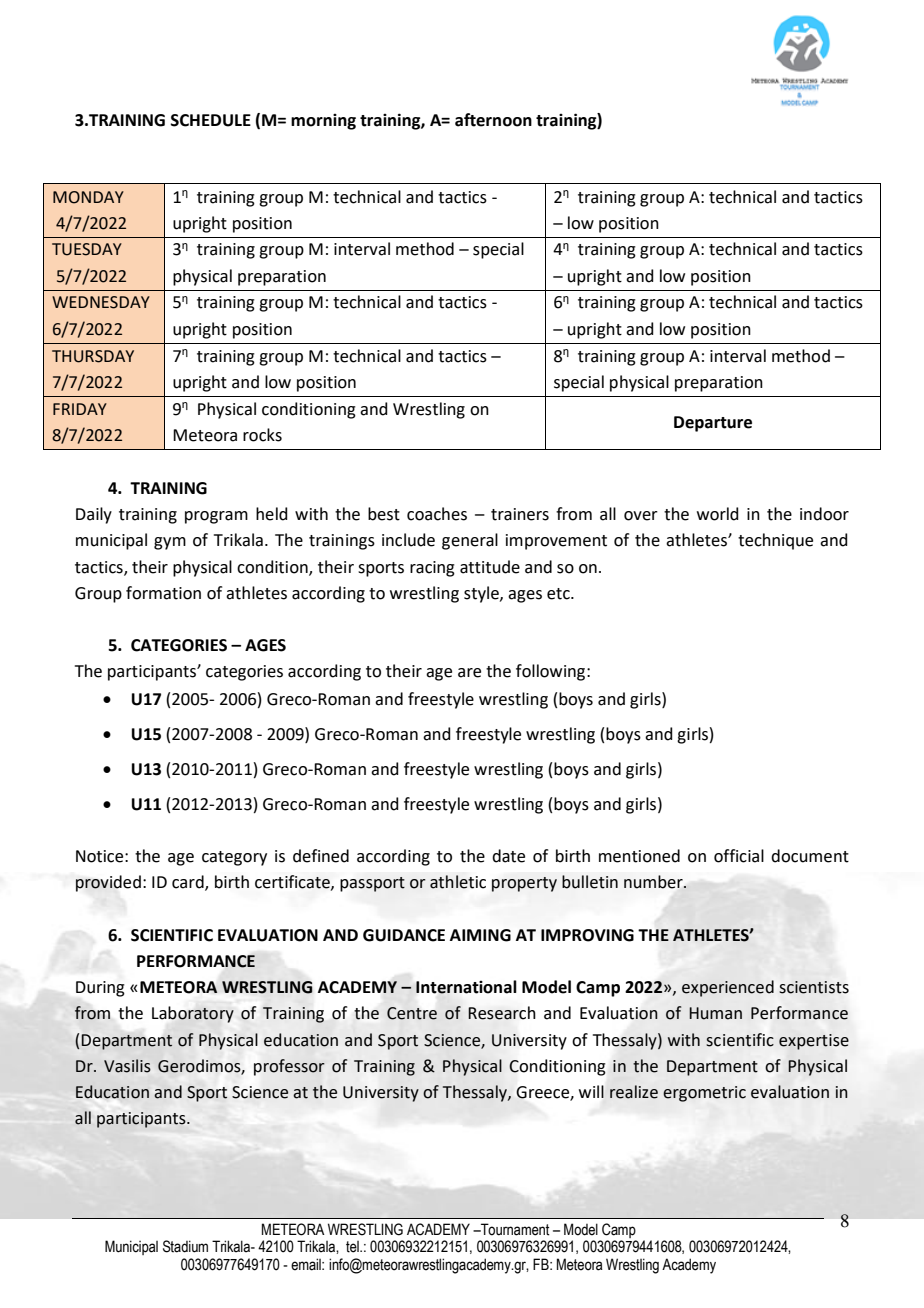 The height and width of the screenshot is (1308, 924). What do you see at coordinates (713, 424) in the screenshot?
I see `Departure` at bounding box center [713, 424].
